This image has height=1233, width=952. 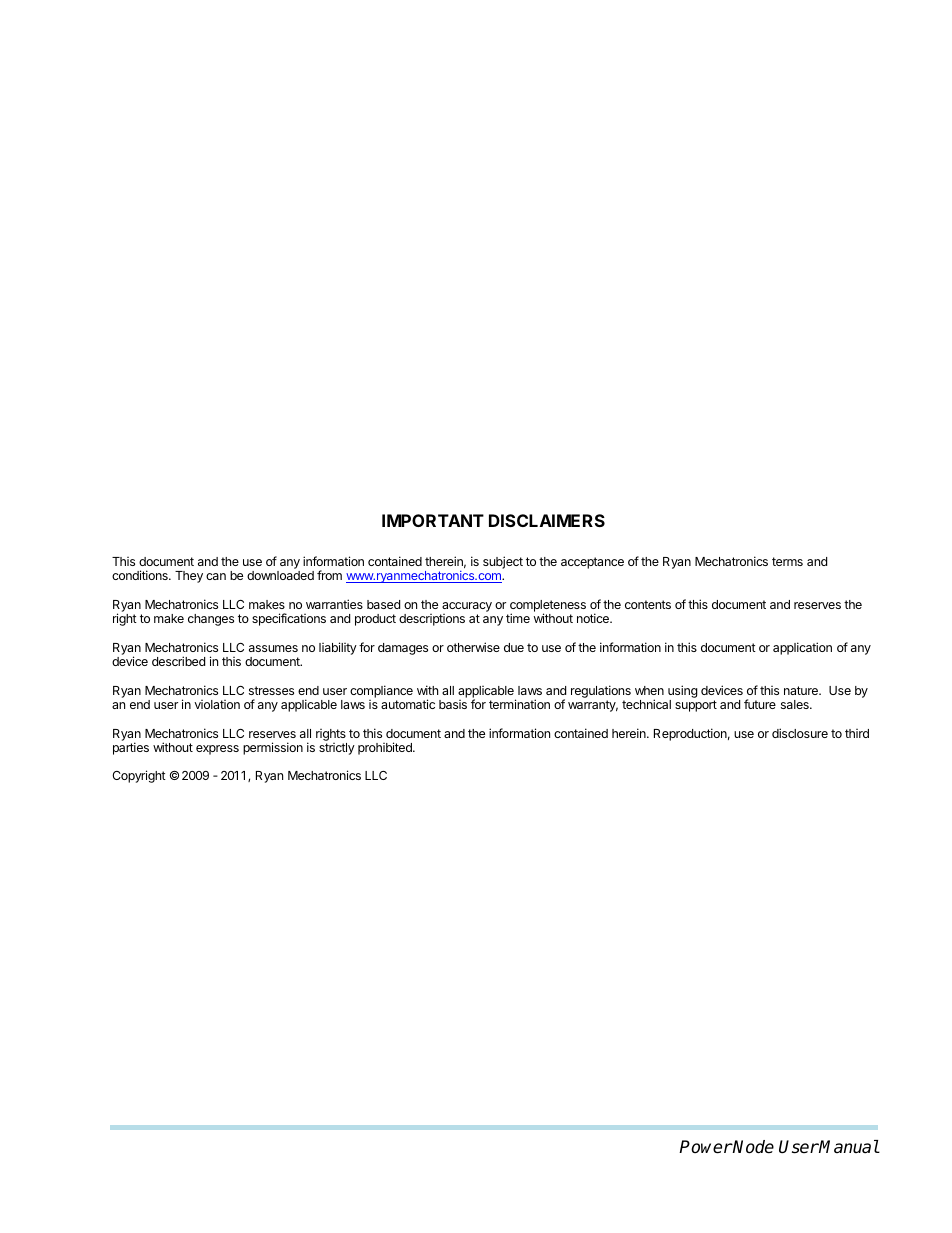 What do you see at coordinates (503, 562) in the image?
I see `subject` at bounding box center [503, 562].
